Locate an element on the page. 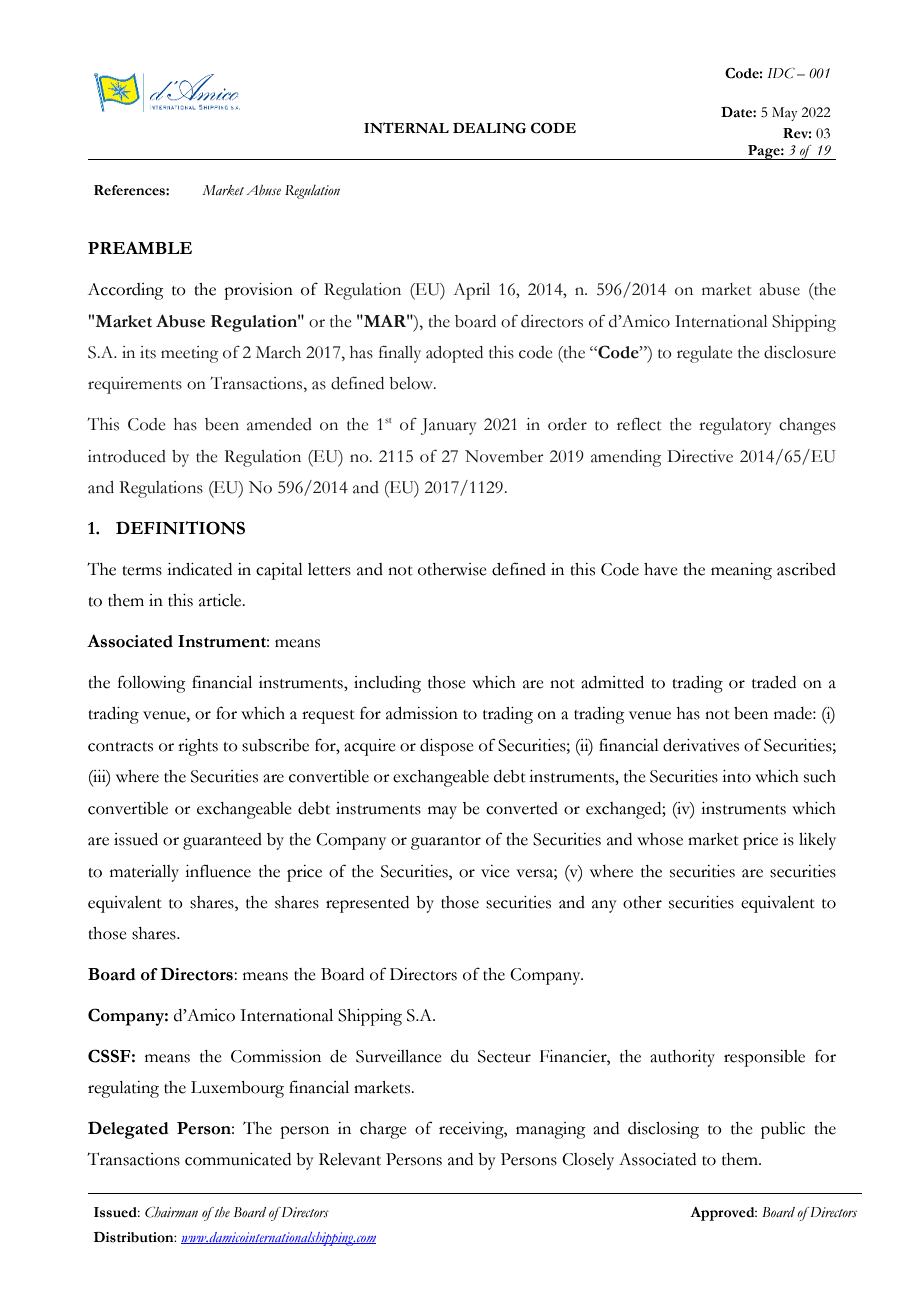  managing is located at coordinates (551, 1130).
